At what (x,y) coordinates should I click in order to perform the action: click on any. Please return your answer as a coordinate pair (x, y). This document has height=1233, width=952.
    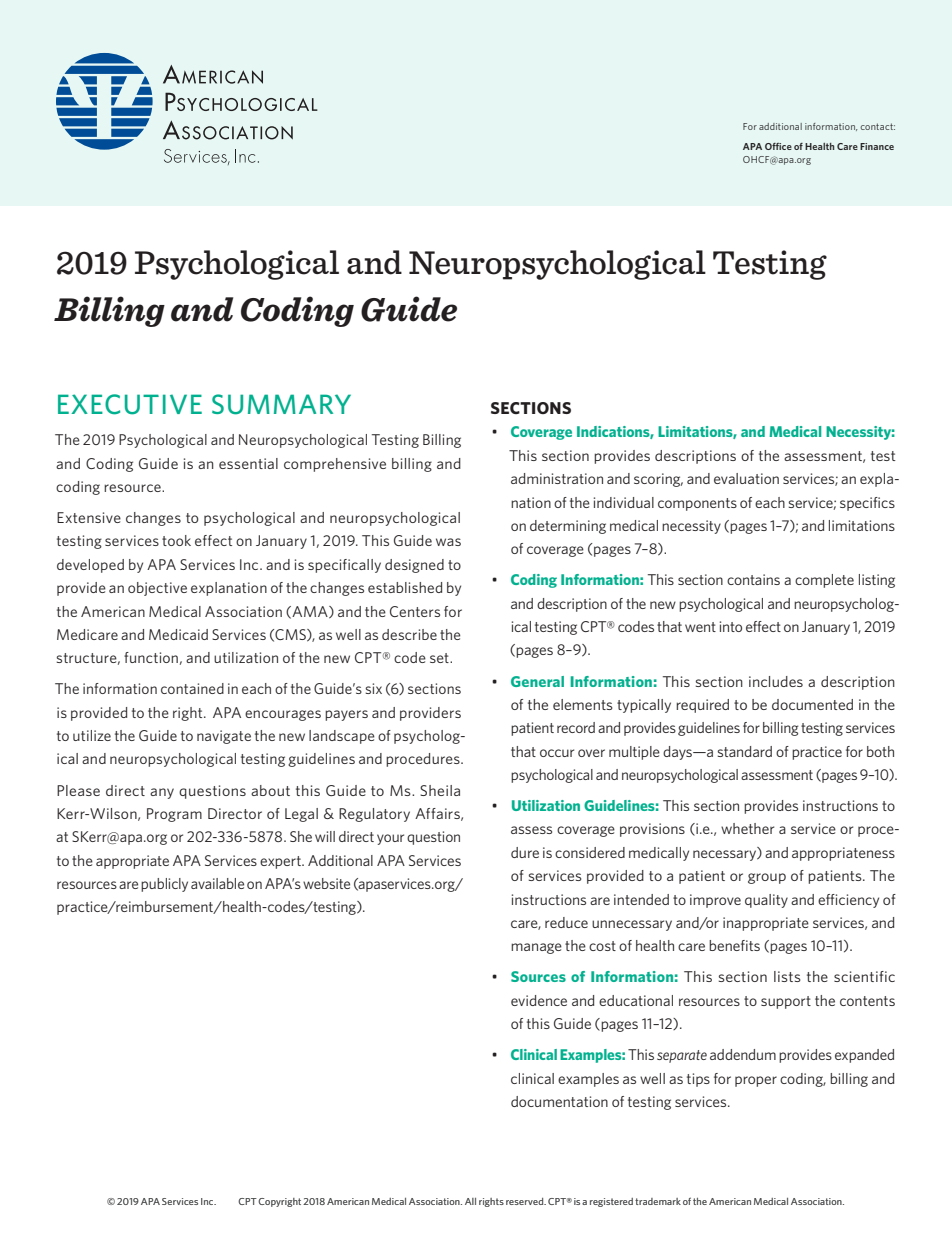
    Looking at the image, I should click on (162, 793).
